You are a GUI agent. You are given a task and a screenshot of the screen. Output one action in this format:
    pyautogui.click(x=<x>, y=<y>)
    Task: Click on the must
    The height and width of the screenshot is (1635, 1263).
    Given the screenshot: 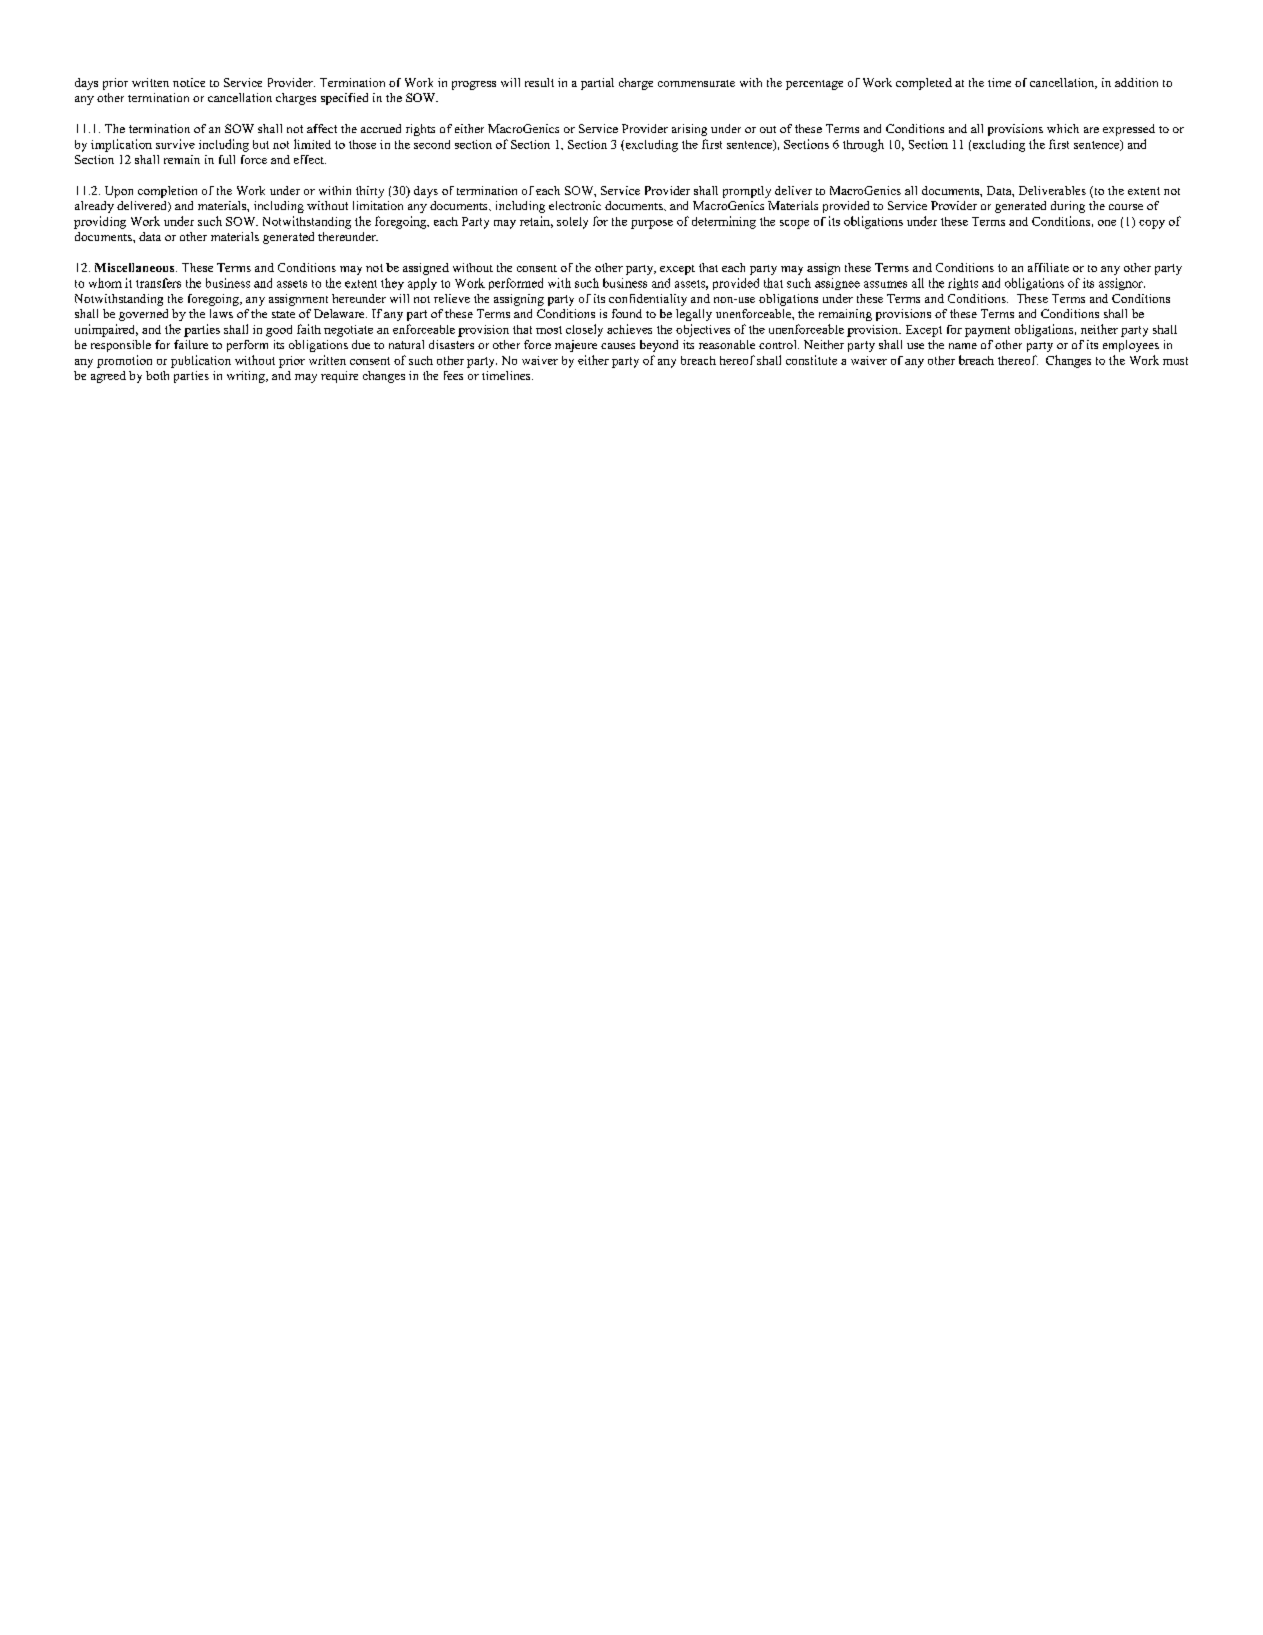 What is the action you would take?
    pyautogui.click(x=1175, y=361)
